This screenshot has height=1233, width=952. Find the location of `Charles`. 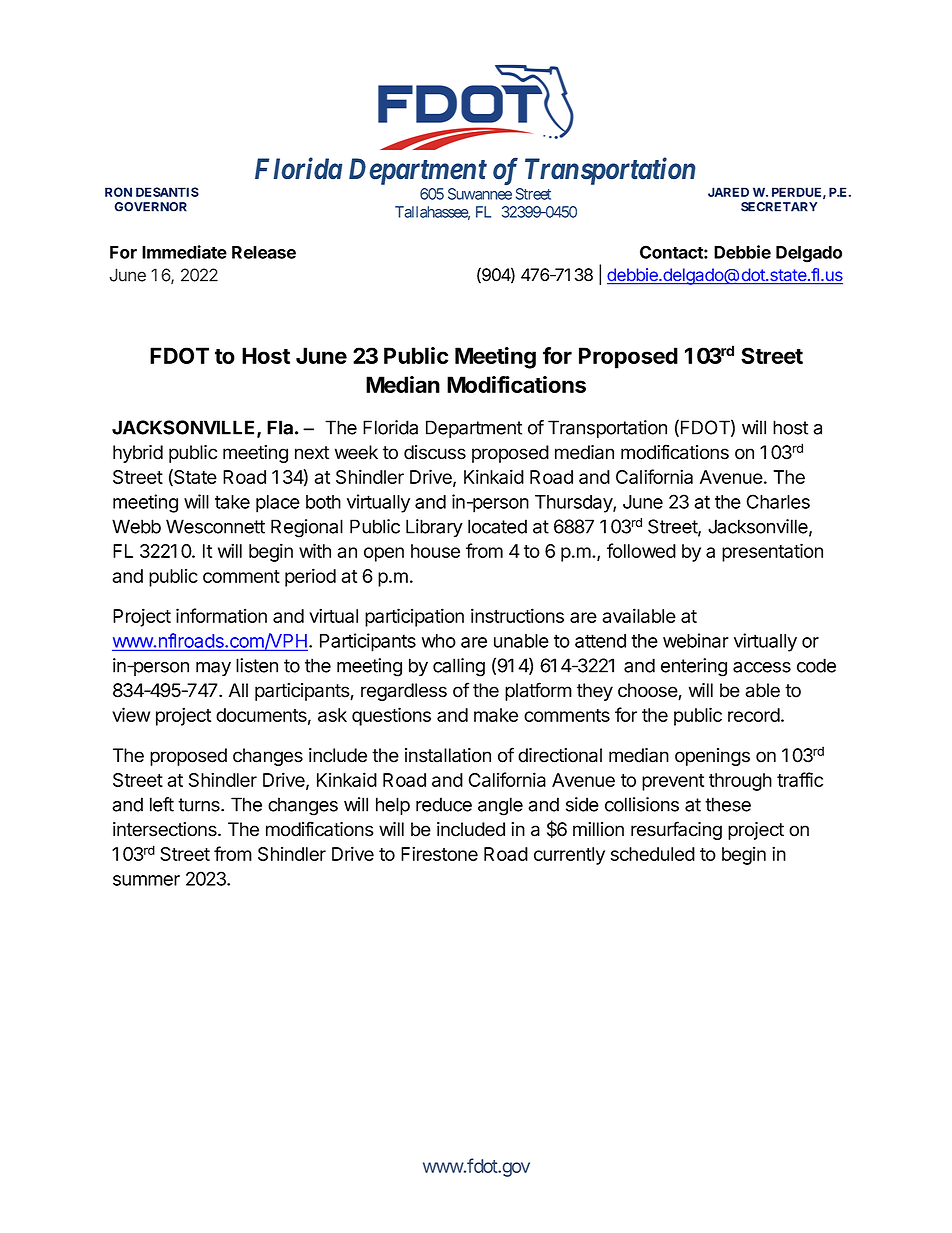

Charles is located at coordinates (778, 501).
